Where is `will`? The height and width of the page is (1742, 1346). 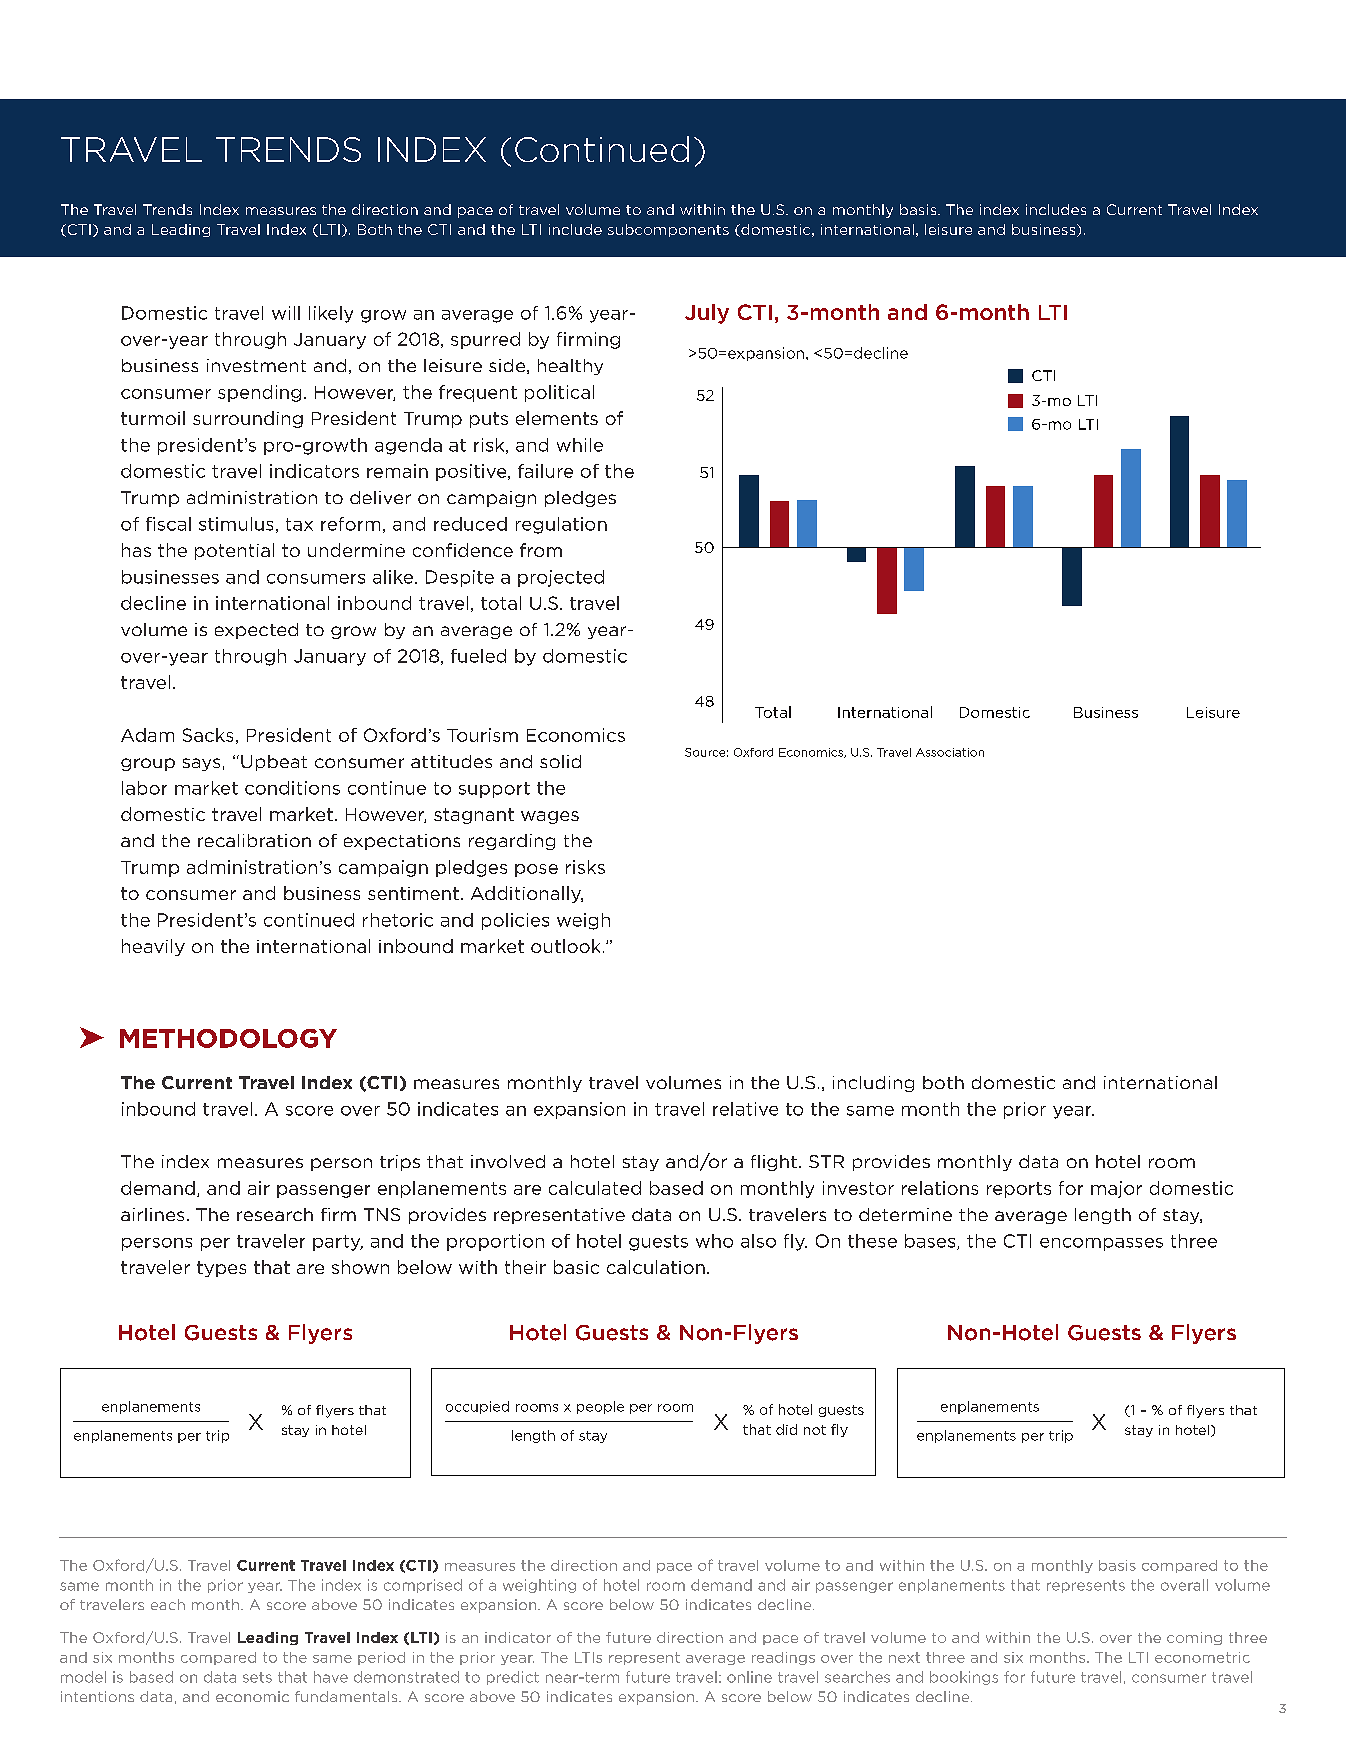 will is located at coordinates (286, 313).
